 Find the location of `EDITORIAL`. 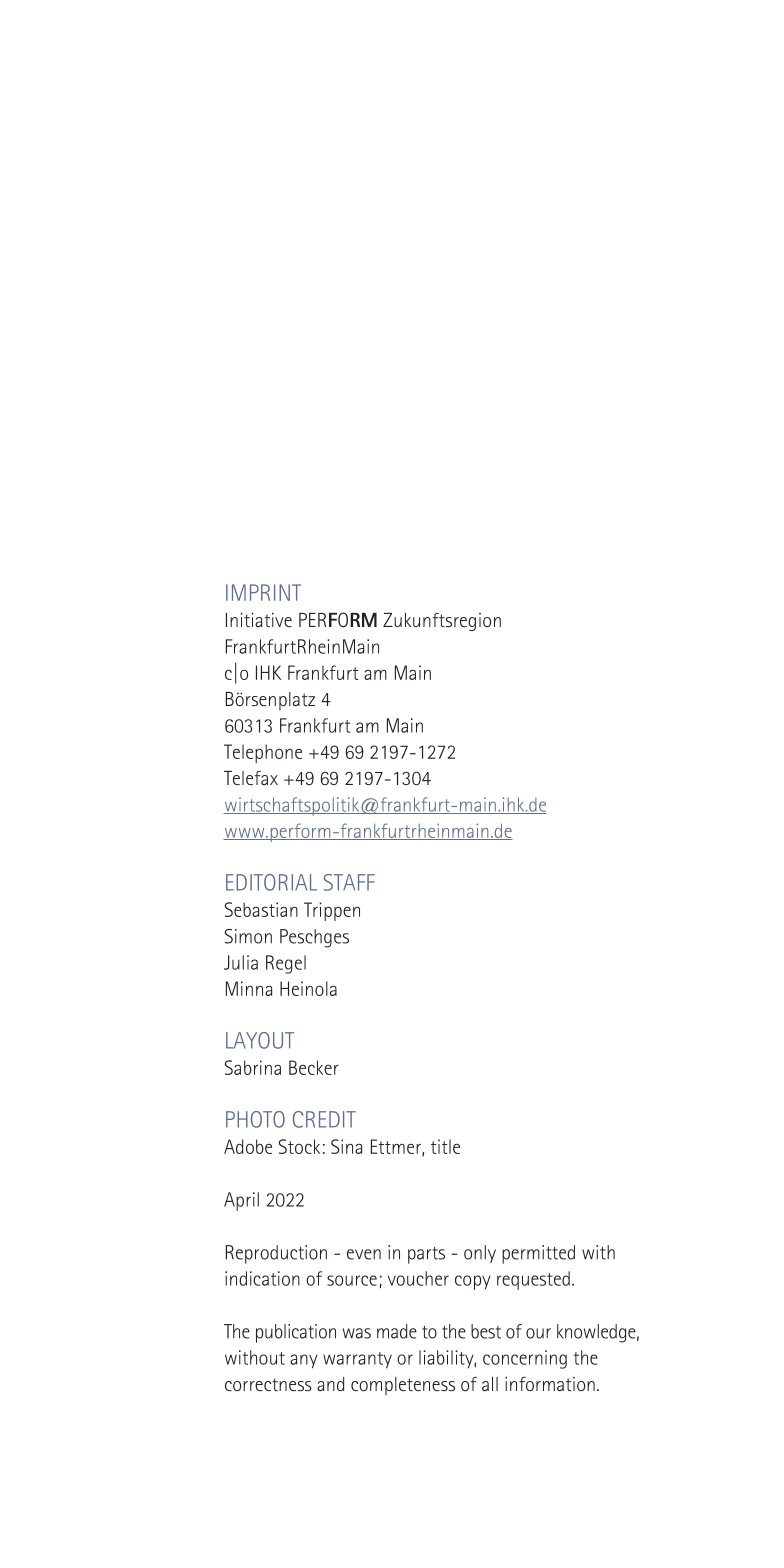

EDITORIAL is located at coordinates (271, 882).
